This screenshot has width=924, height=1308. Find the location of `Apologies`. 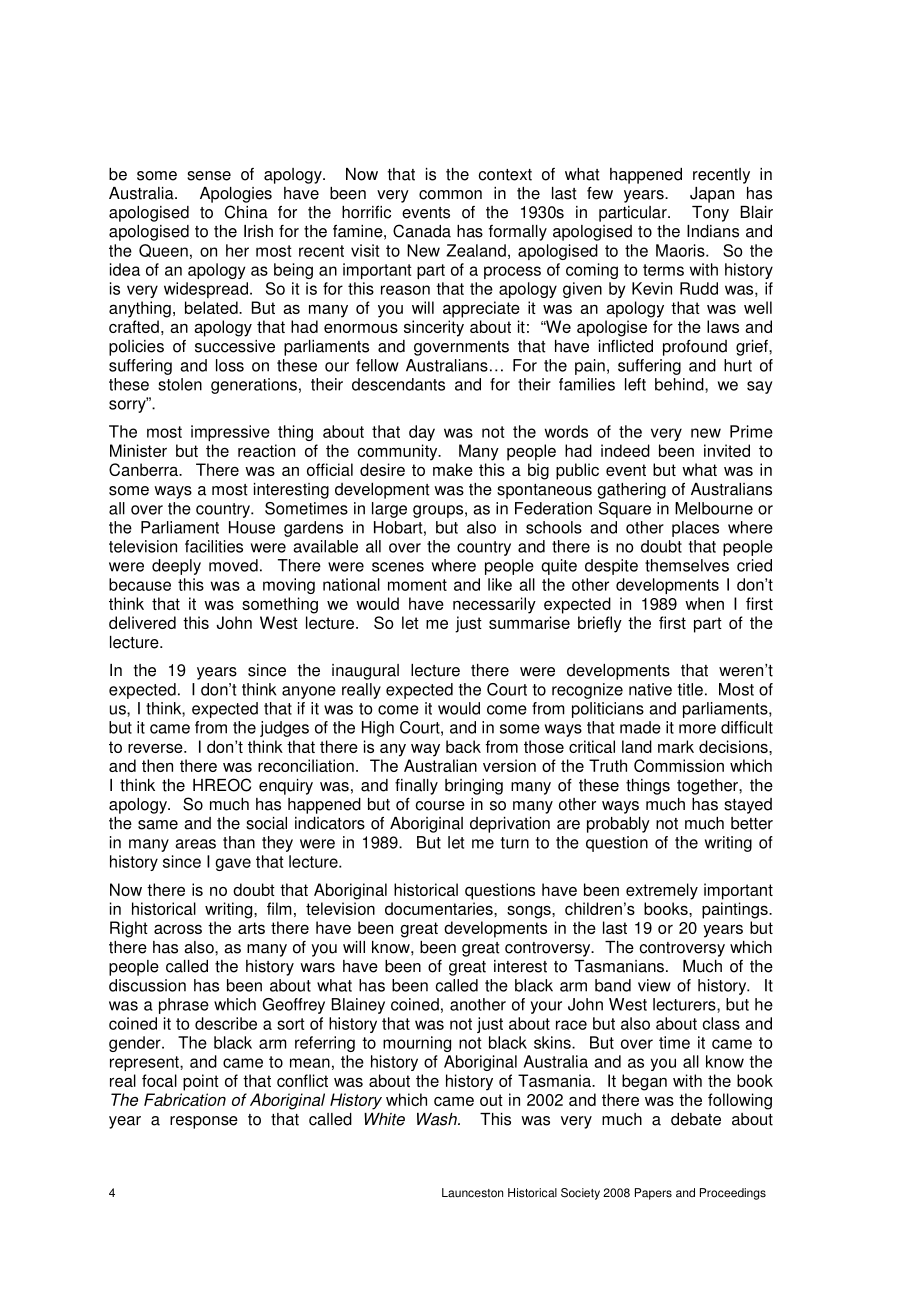

Apologies is located at coordinates (236, 195).
